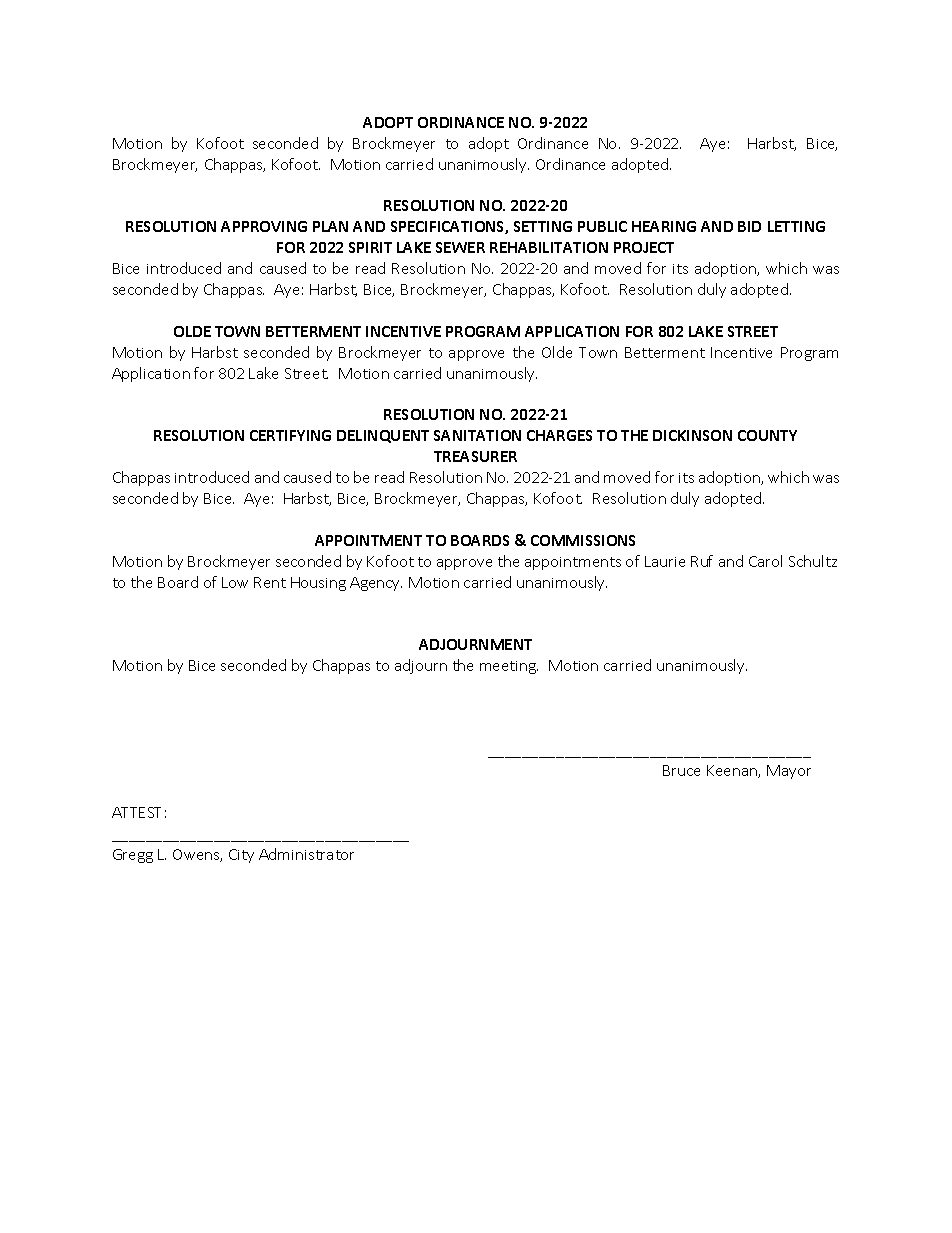 This screenshot has height=1233, width=952. I want to click on Low, so click(235, 582).
